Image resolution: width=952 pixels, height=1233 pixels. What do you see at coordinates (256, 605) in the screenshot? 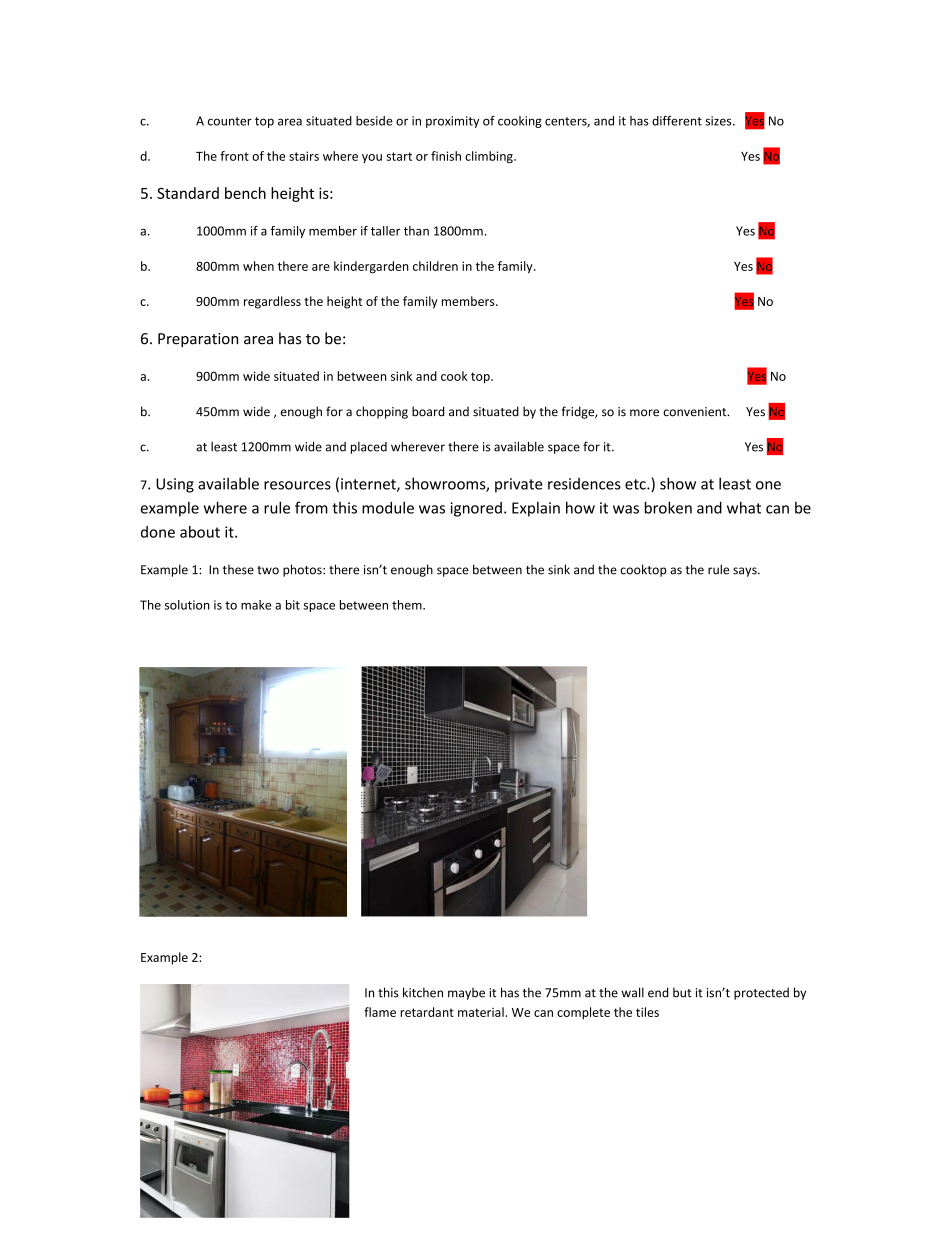
I see `make` at bounding box center [256, 605].
